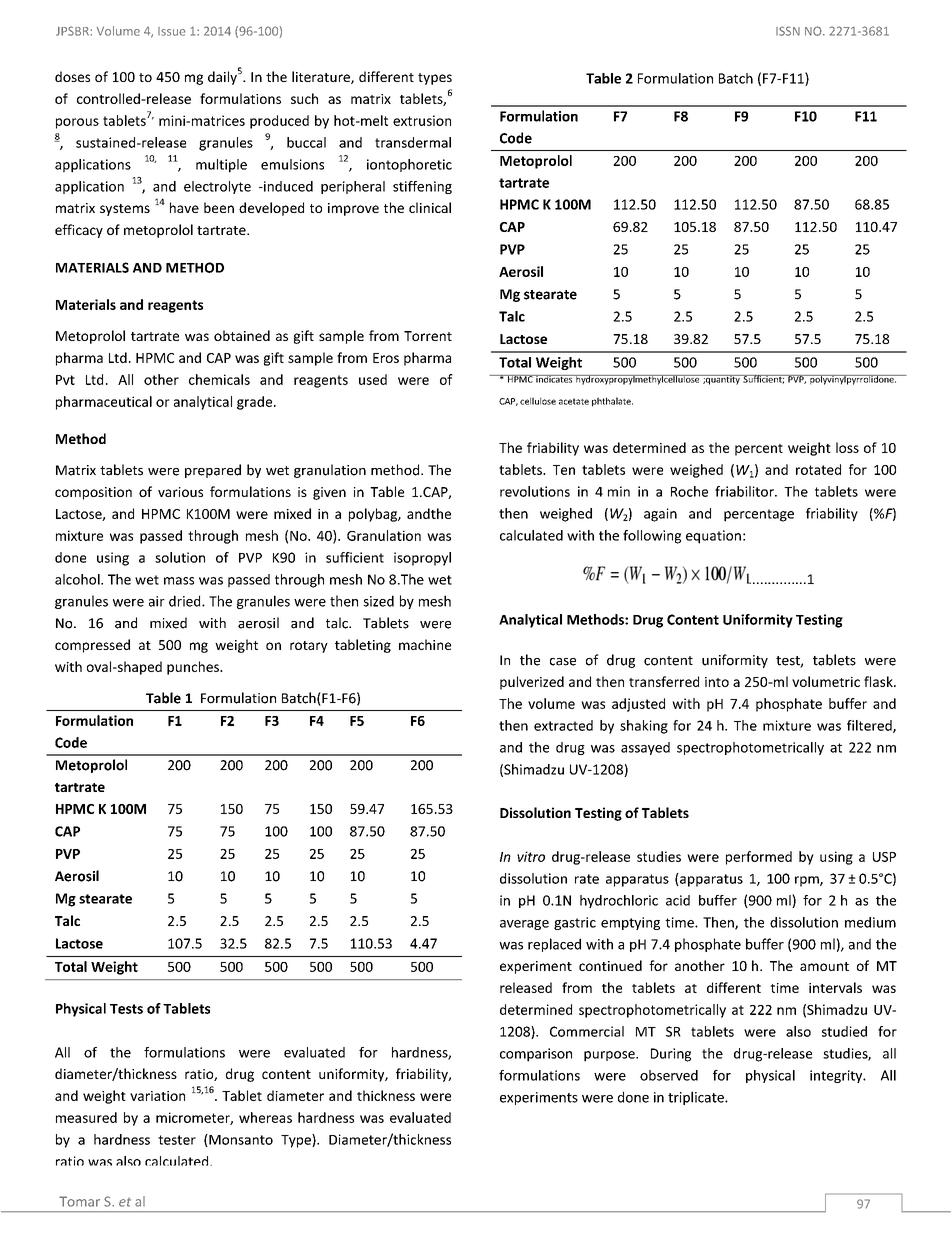 This image has height=1233, width=952. Describe the element at coordinates (422, 120) in the image. I see `extrusion` at that location.
